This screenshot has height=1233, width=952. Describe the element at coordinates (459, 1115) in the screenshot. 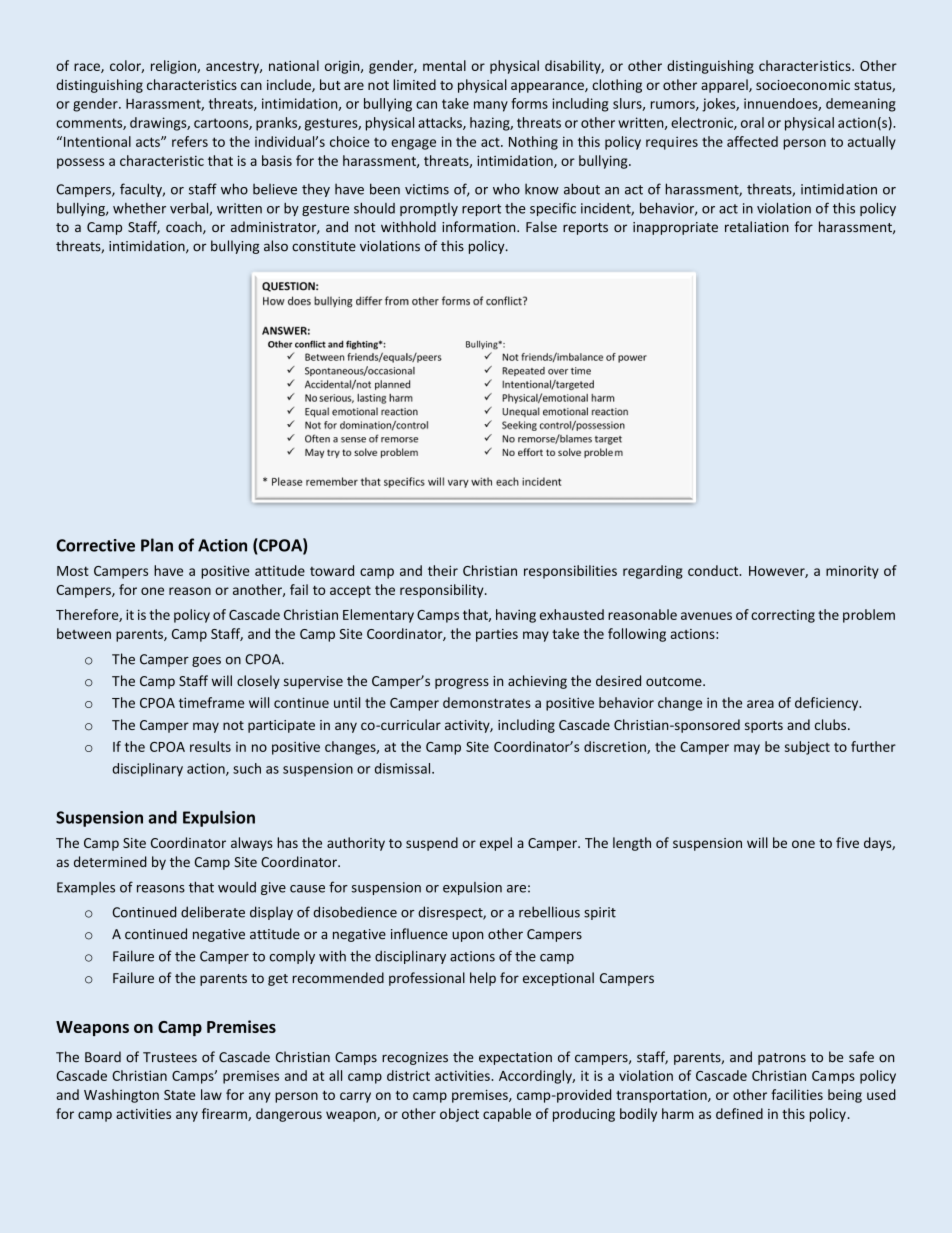

I see `object` at that location.
